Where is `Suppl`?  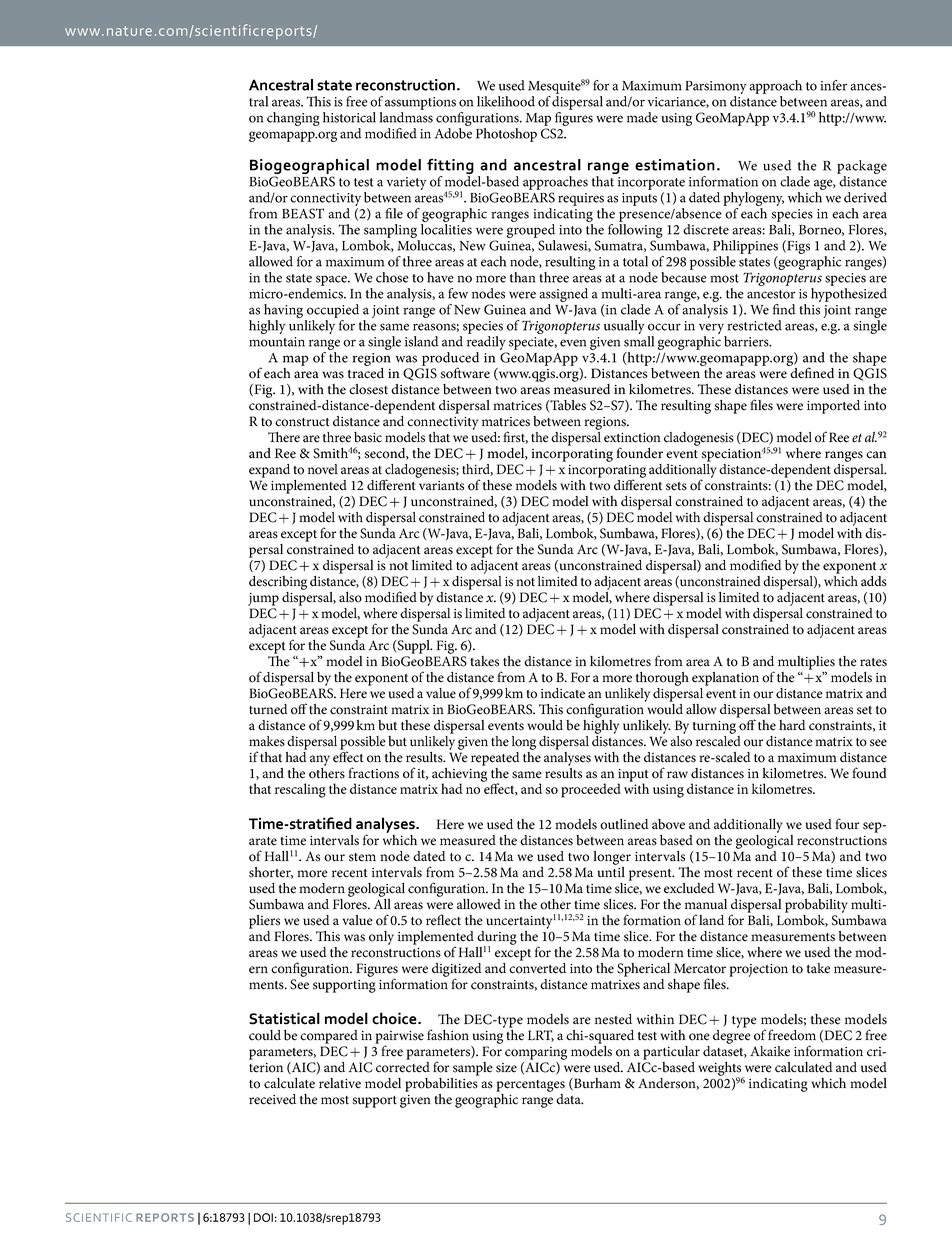
Suppl is located at coordinates (414, 647).
